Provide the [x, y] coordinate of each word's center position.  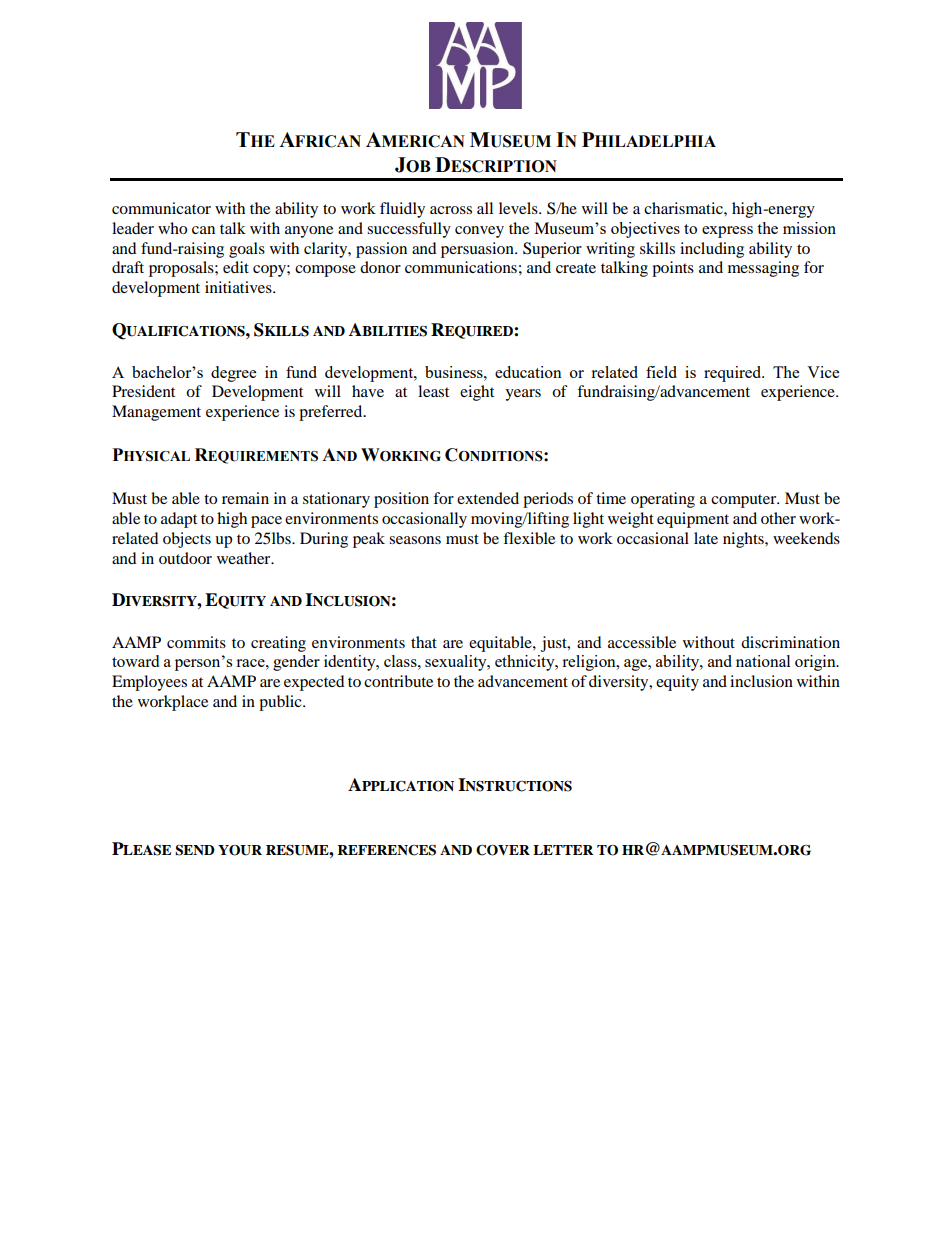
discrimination [790, 642]
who [172, 228]
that [424, 642]
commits [196, 642]
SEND [195, 850]
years [523, 395]
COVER [503, 850]
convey [479, 232]
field [661, 372]
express [727, 232]
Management [156, 413]
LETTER [563, 850]
